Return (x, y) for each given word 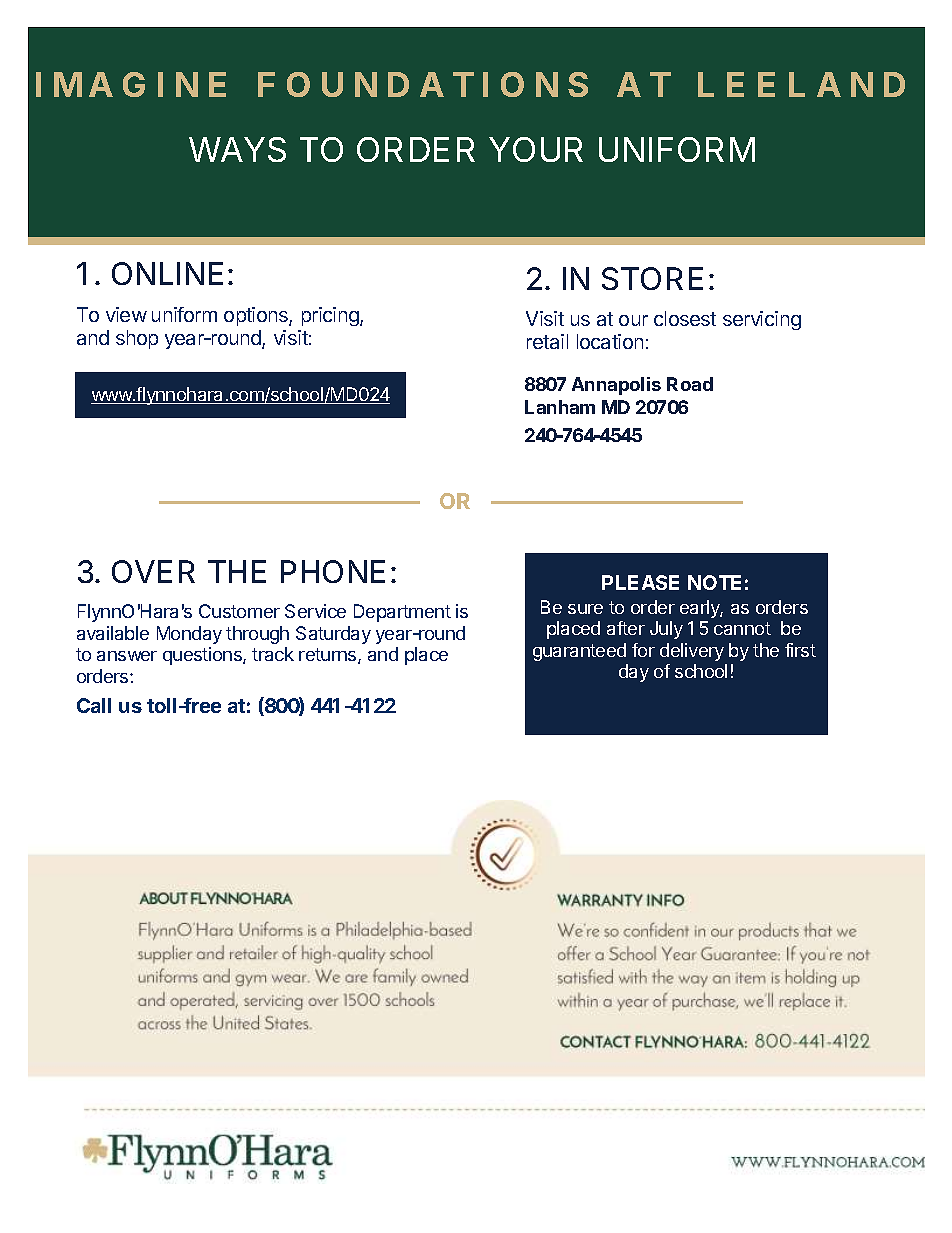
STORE (652, 278)
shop (137, 339)
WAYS (237, 149)
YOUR (536, 149)
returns (329, 656)
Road (690, 384)
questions (203, 656)
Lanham (560, 407)
